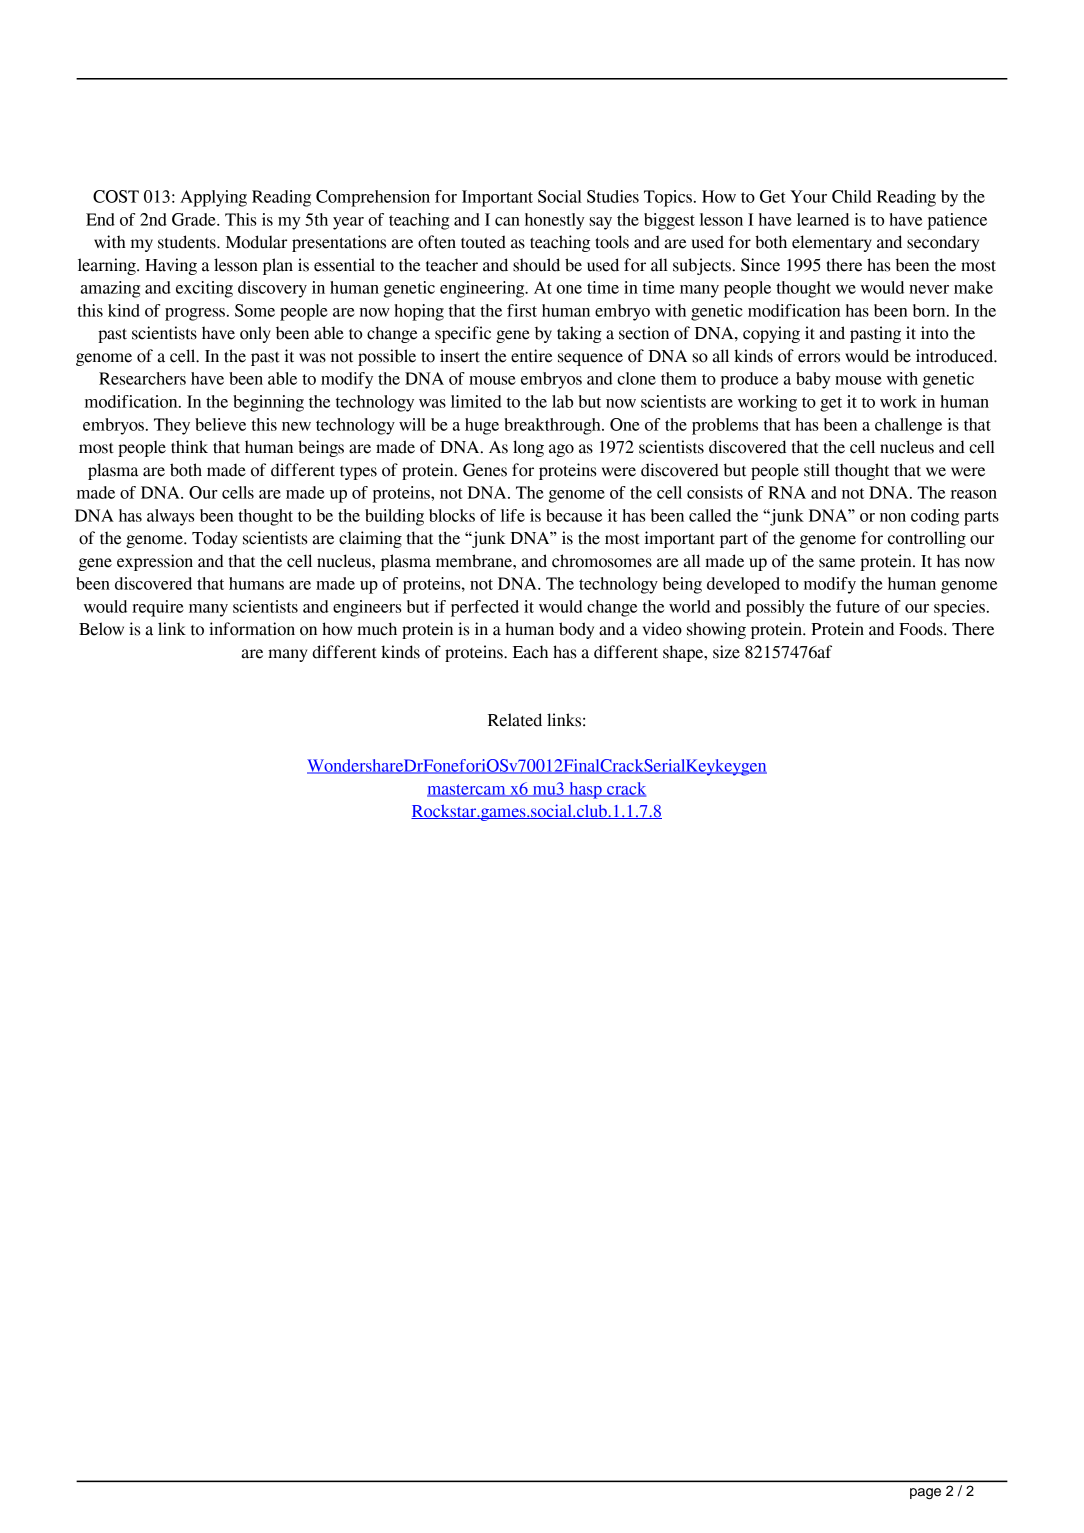  What do you see at coordinates (515, 720) in the screenshot?
I see `Related` at bounding box center [515, 720].
